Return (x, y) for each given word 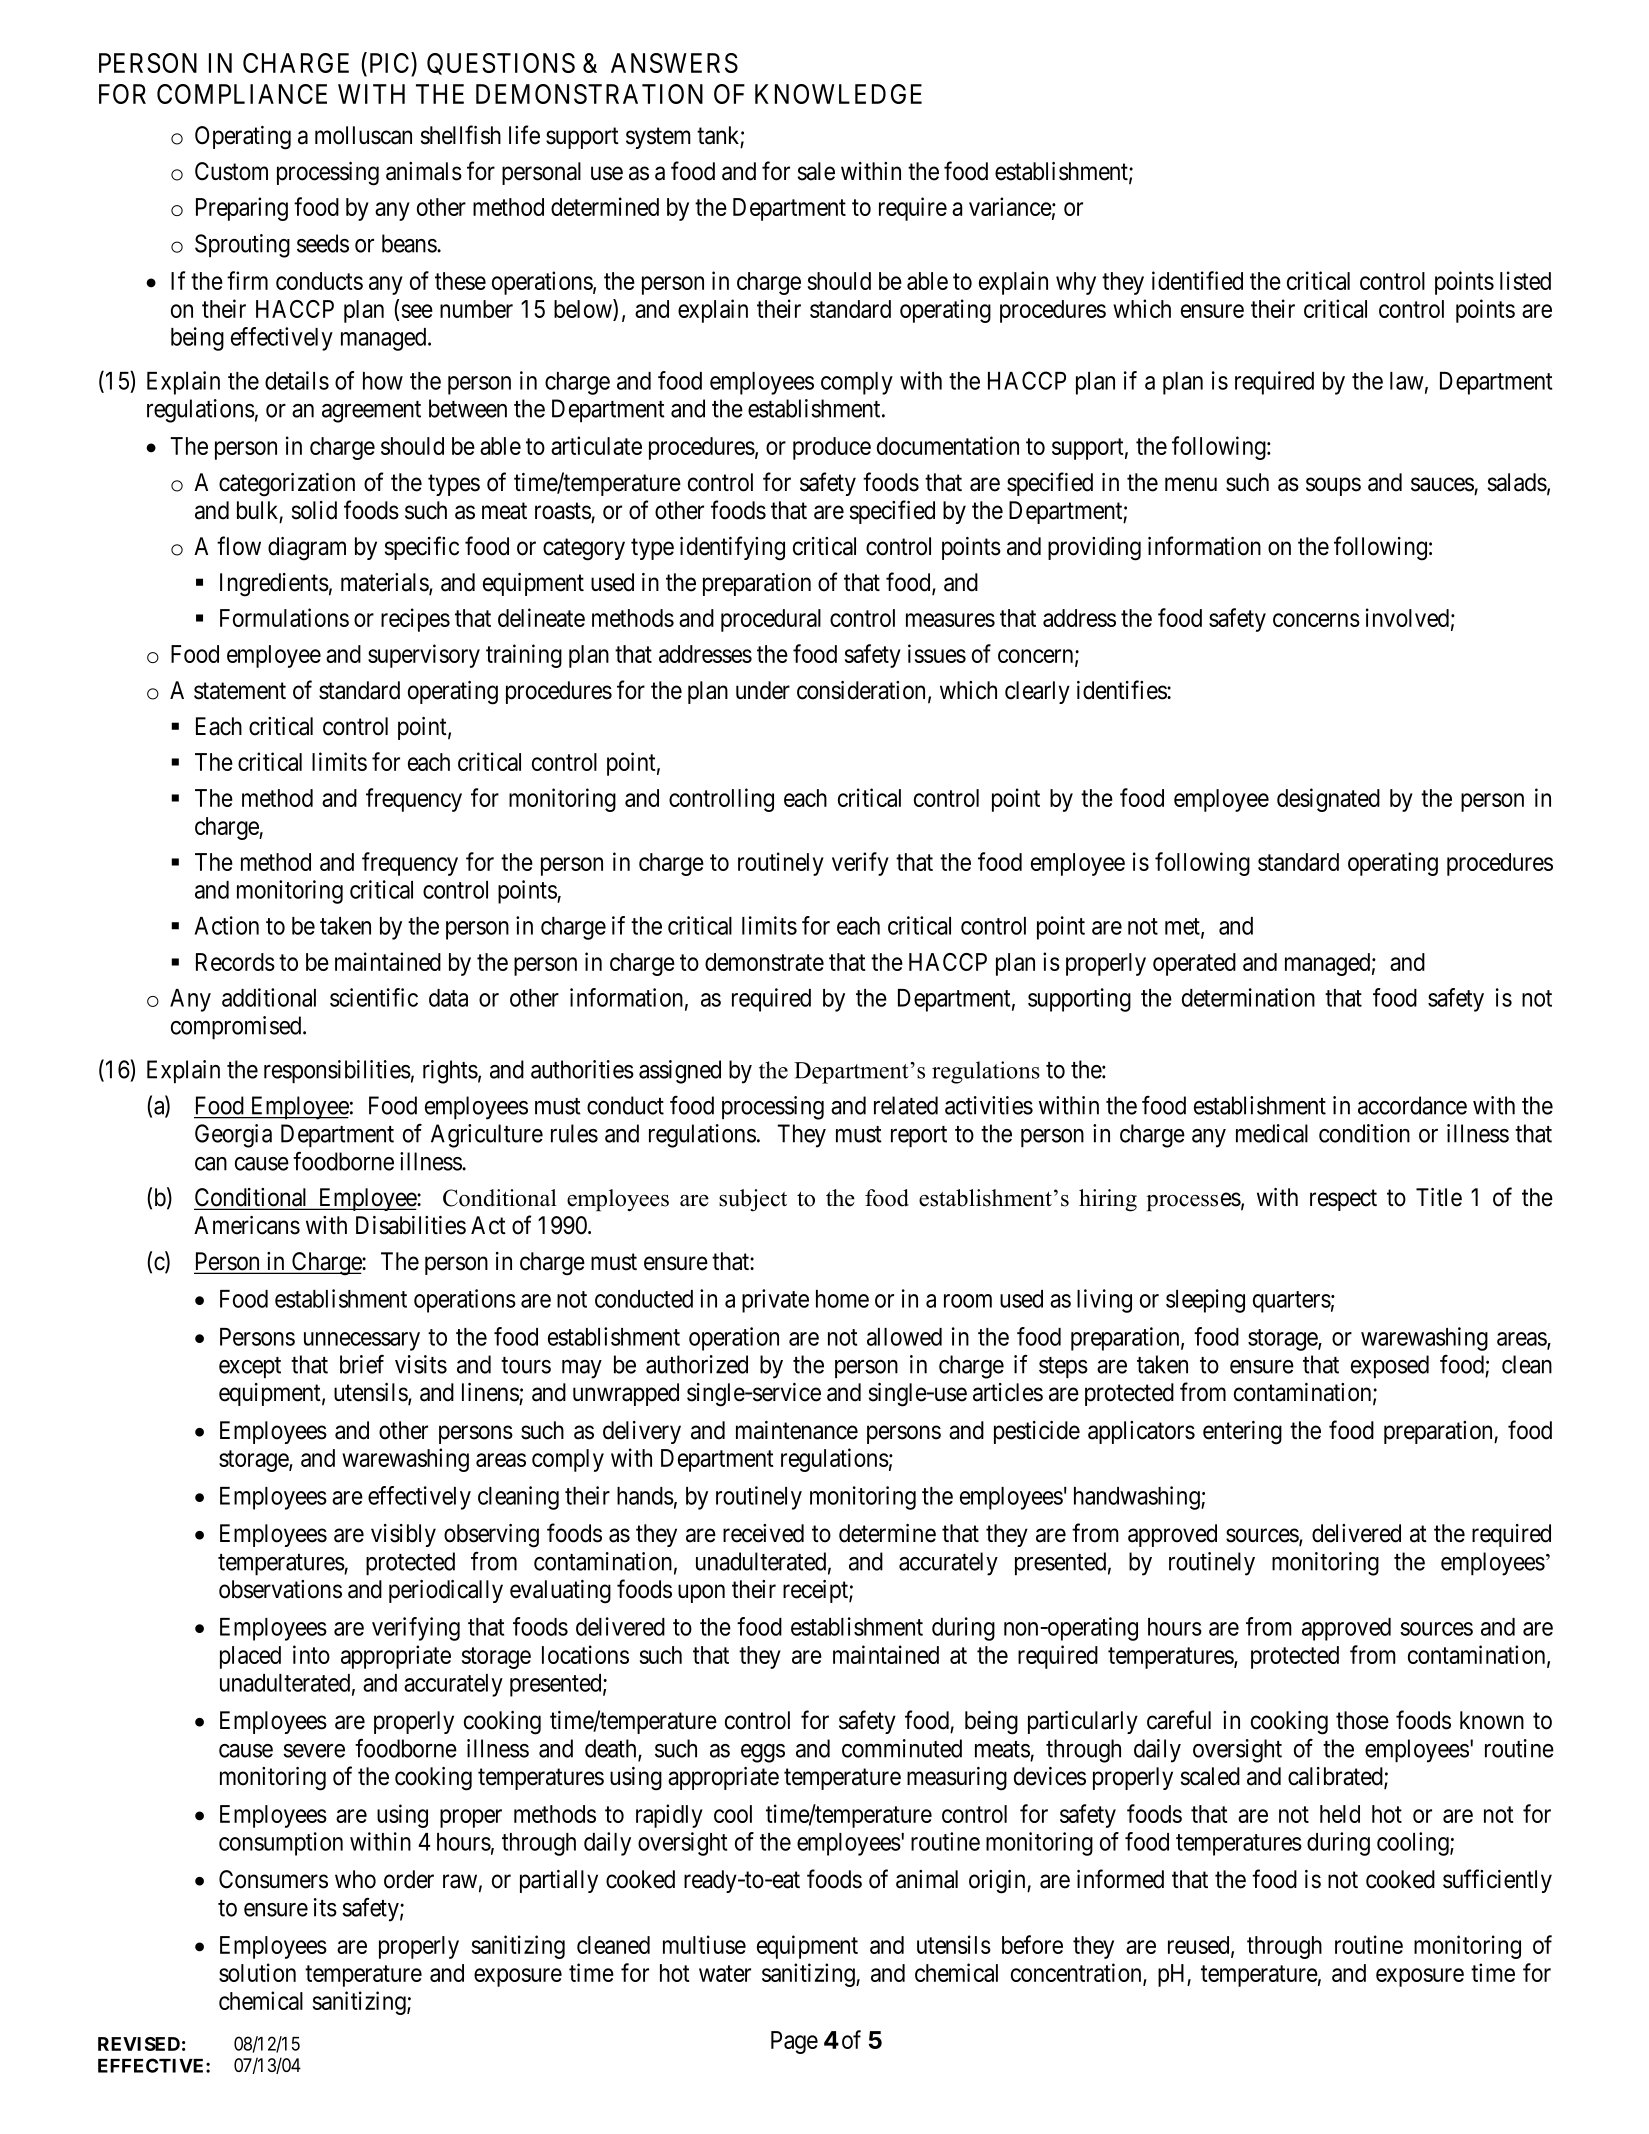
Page (794, 2042)
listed (1525, 280)
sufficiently (1497, 1881)
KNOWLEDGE (838, 94)
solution (257, 1972)
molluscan (363, 135)
